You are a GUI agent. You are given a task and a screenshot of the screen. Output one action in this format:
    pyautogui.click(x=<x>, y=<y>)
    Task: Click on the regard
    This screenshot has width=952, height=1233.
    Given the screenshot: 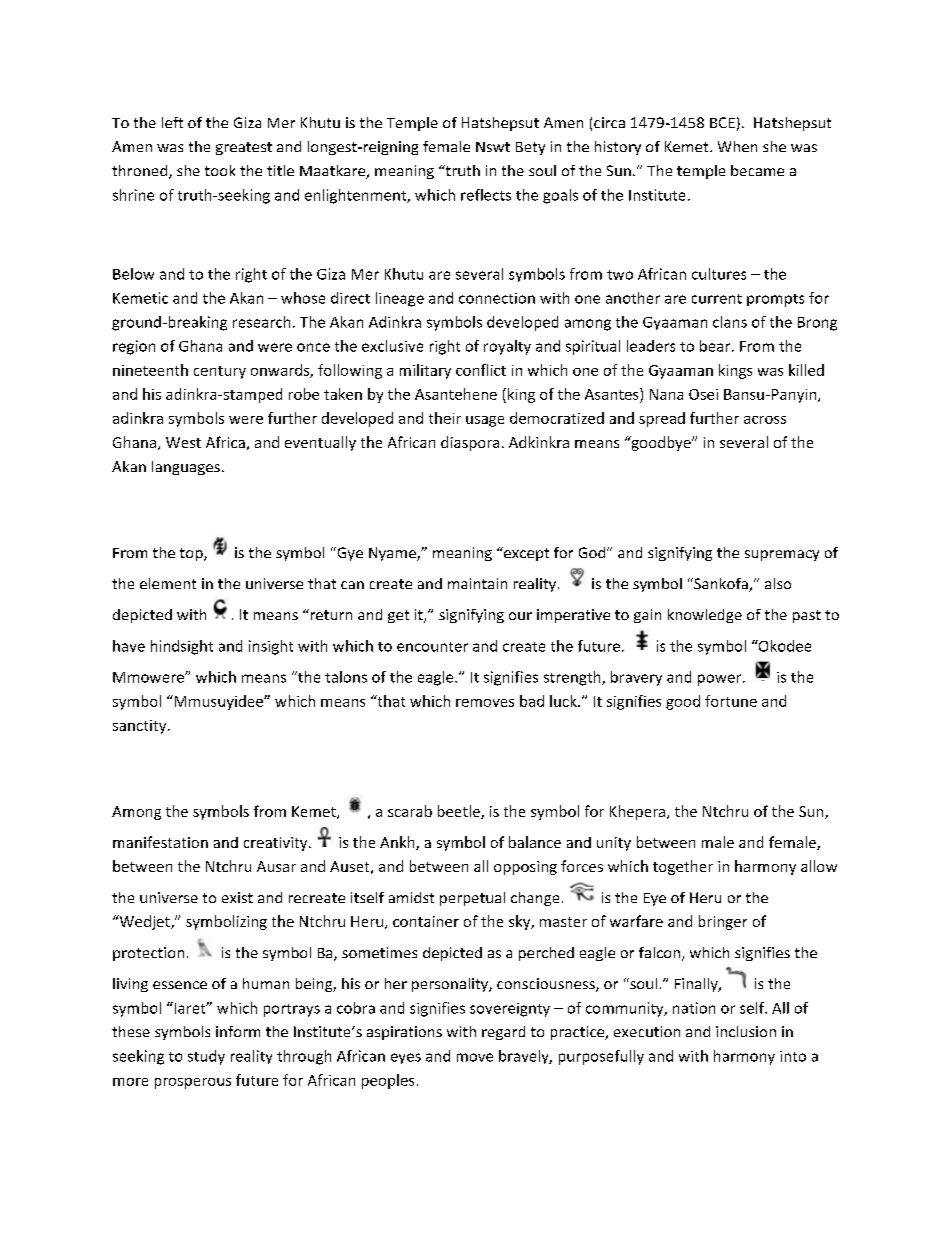 What is the action you would take?
    pyautogui.click(x=503, y=1033)
